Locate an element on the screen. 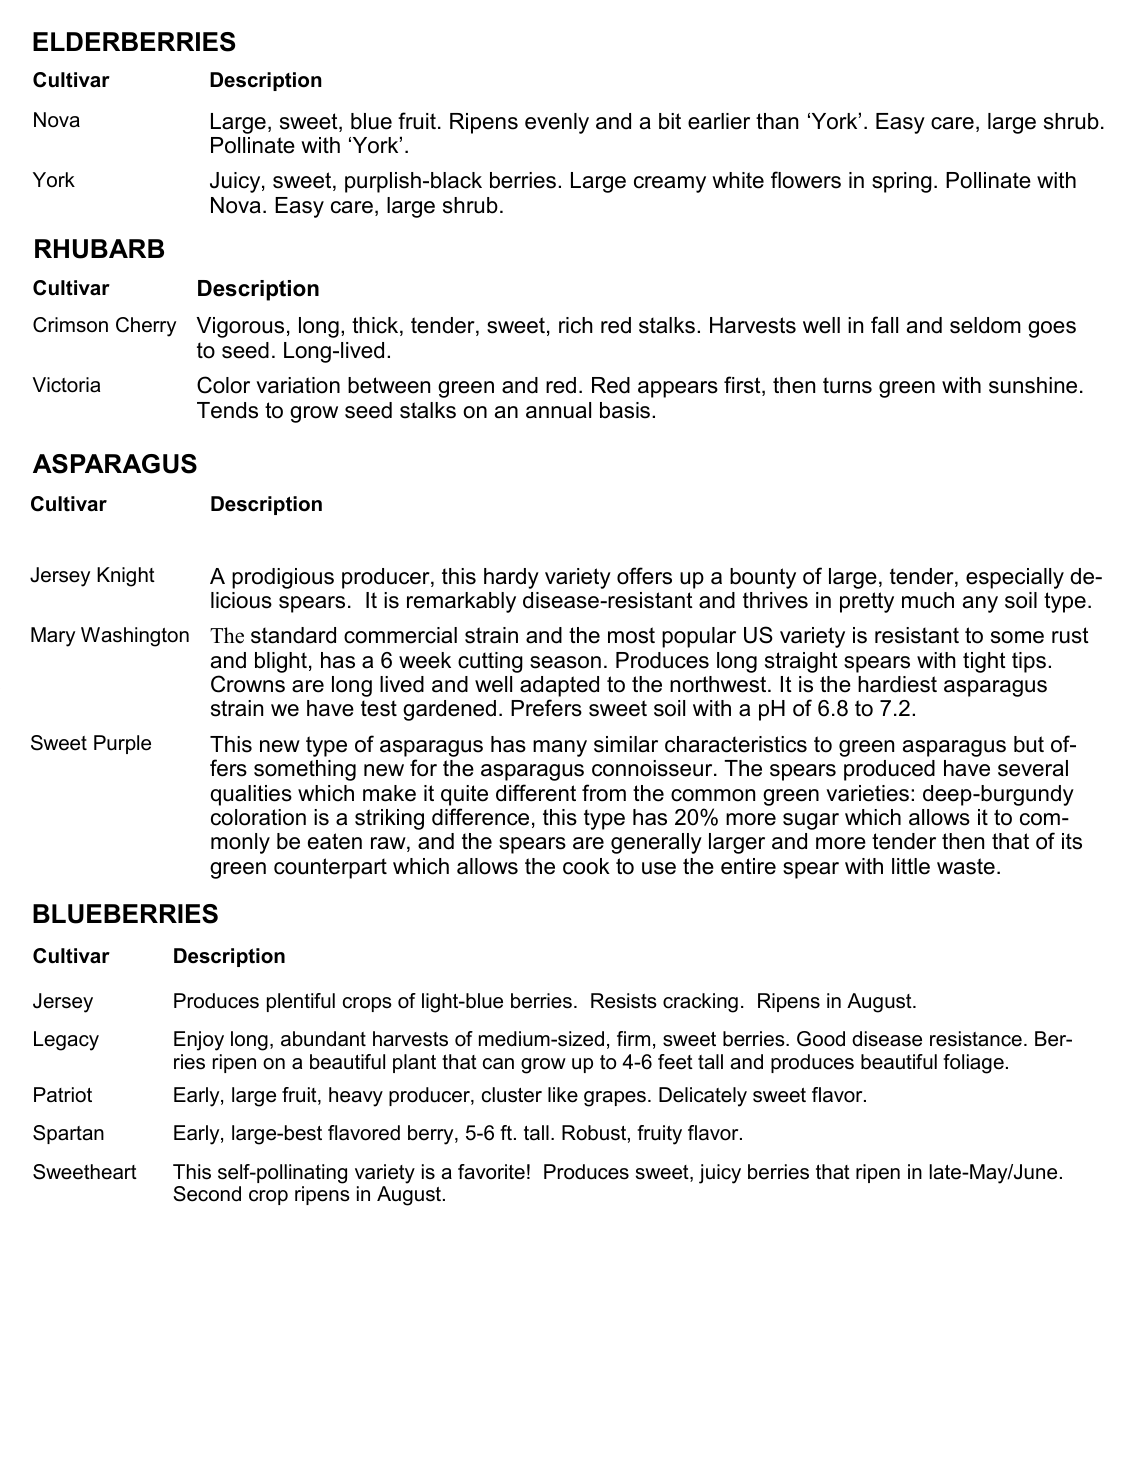 This screenshot has width=1143, height=1480. seldom is located at coordinates (985, 325).
